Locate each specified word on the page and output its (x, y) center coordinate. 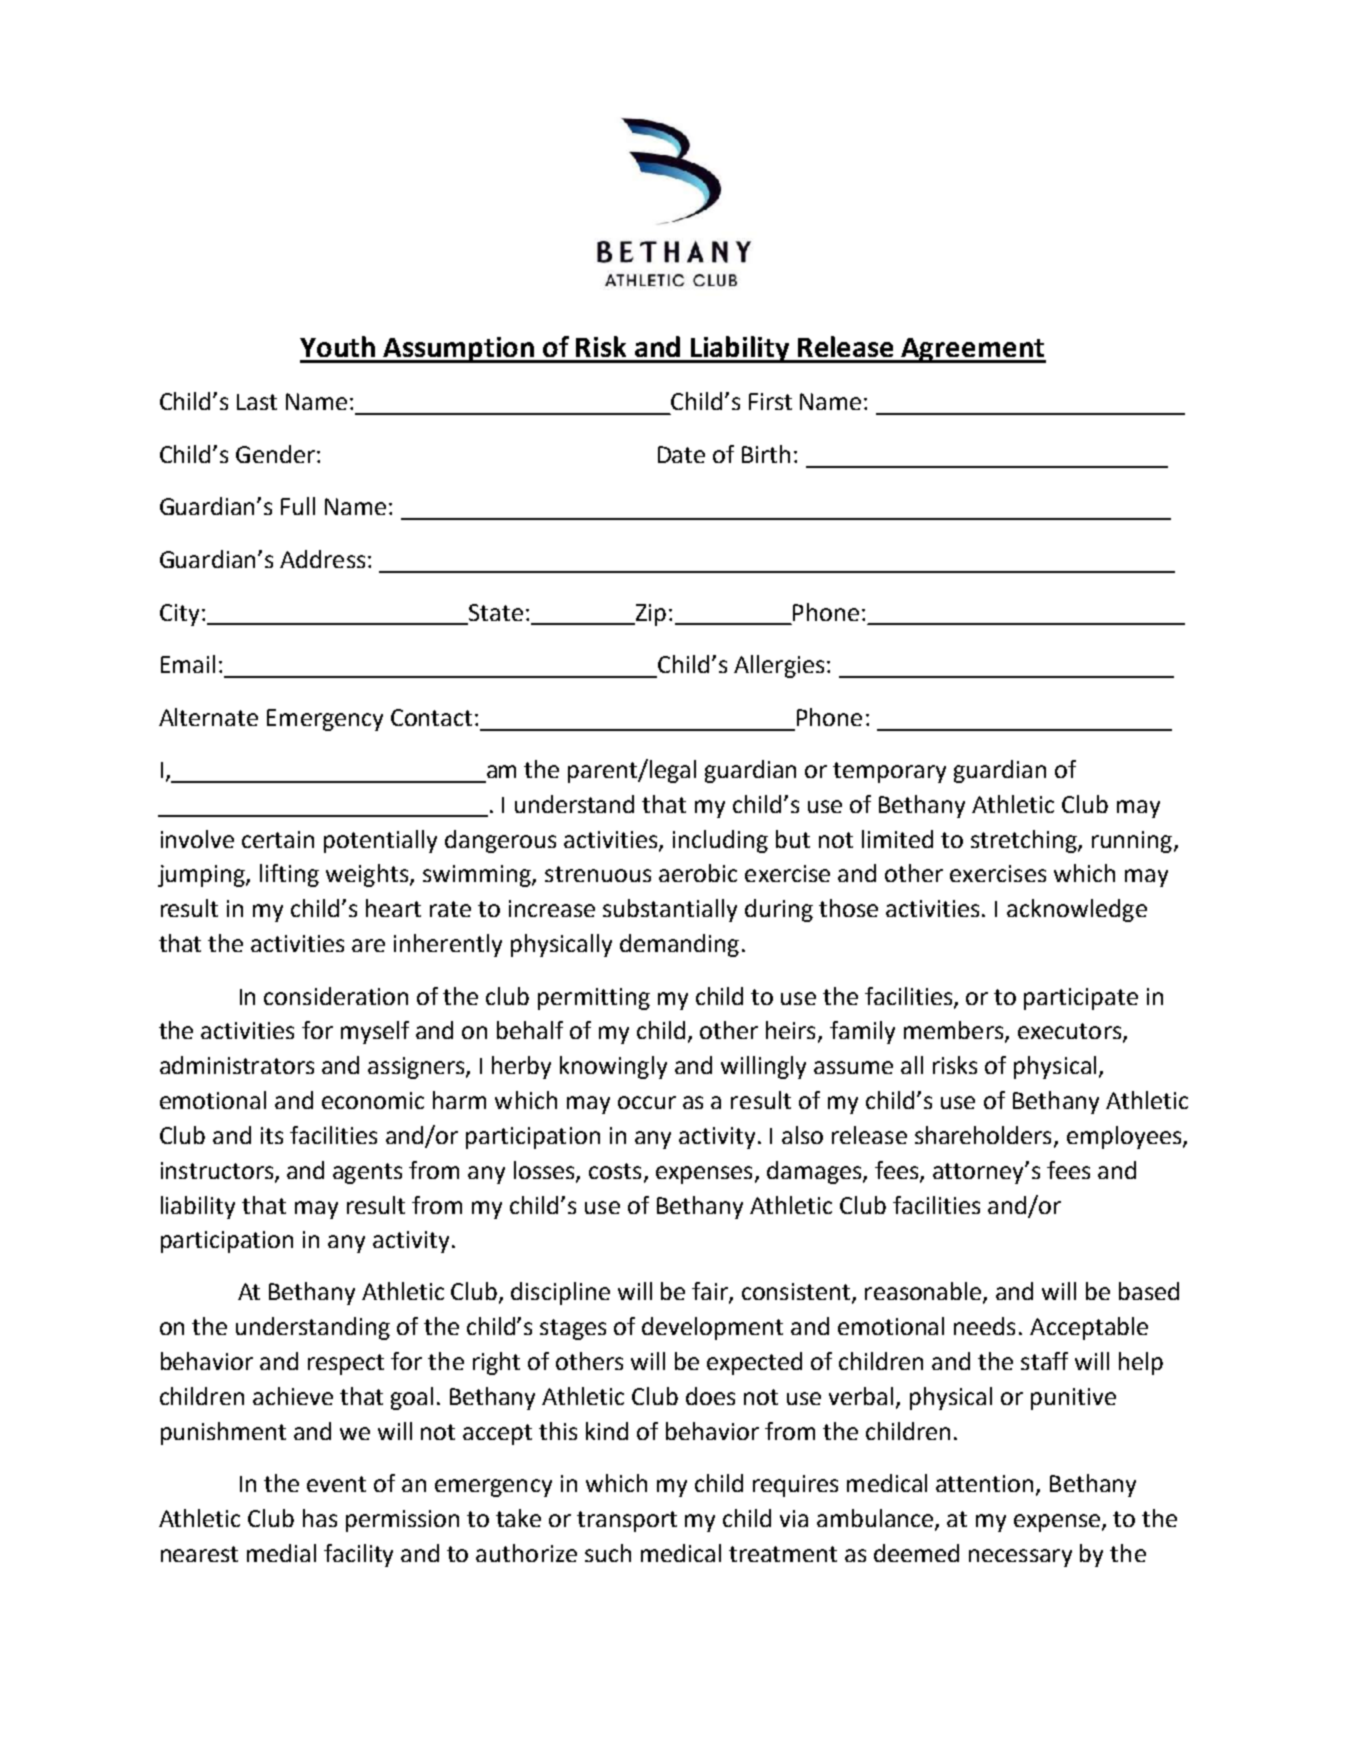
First (770, 401)
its (272, 1135)
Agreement (973, 350)
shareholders (983, 1135)
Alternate (208, 717)
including (720, 841)
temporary (889, 772)
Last (257, 402)
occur (647, 1102)
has (320, 1518)
